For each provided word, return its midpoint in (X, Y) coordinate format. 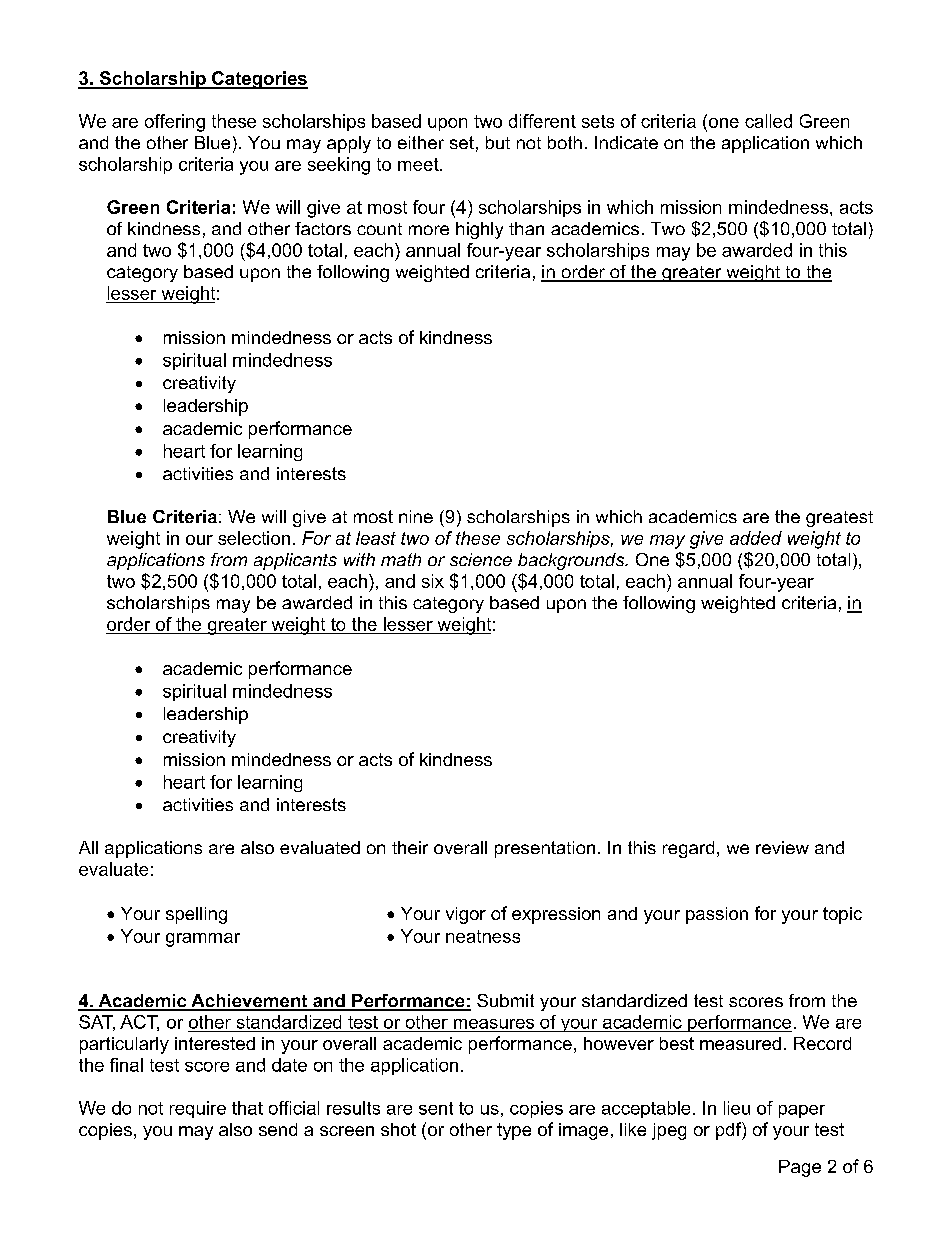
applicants (295, 561)
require (198, 1109)
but (498, 142)
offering (175, 123)
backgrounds (572, 561)
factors (323, 228)
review (782, 847)
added (756, 538)
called (768, 121)
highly (479, 230)
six (433, 581)
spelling (196, 915)
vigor (466, 915)
